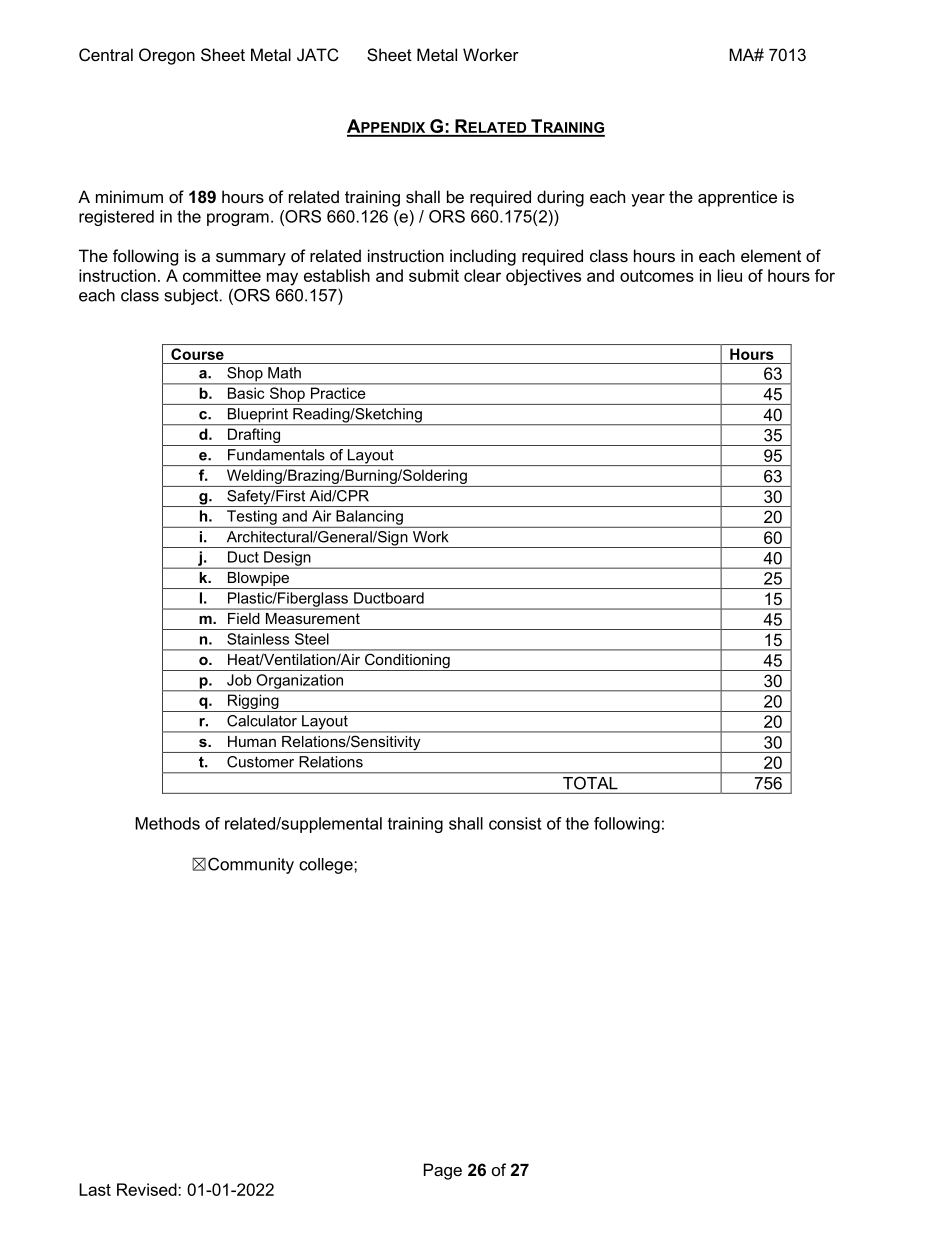 This screenshot has height=1233, width=952. Describe the element at coordinates (148, 1189) in the screenshot. I see `Revised` at that location.
